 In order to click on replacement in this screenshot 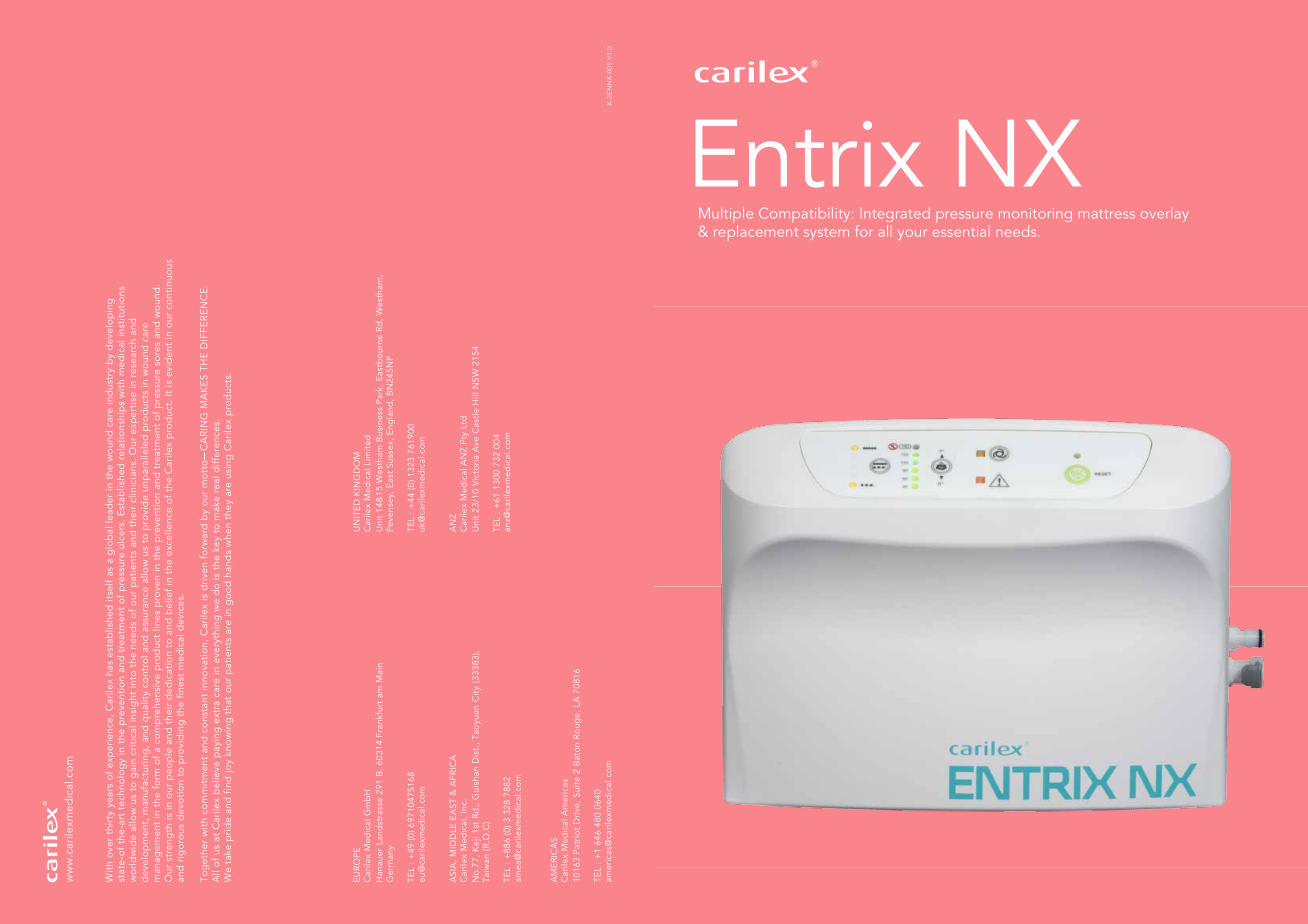, I will do `click(756, 233)`.
